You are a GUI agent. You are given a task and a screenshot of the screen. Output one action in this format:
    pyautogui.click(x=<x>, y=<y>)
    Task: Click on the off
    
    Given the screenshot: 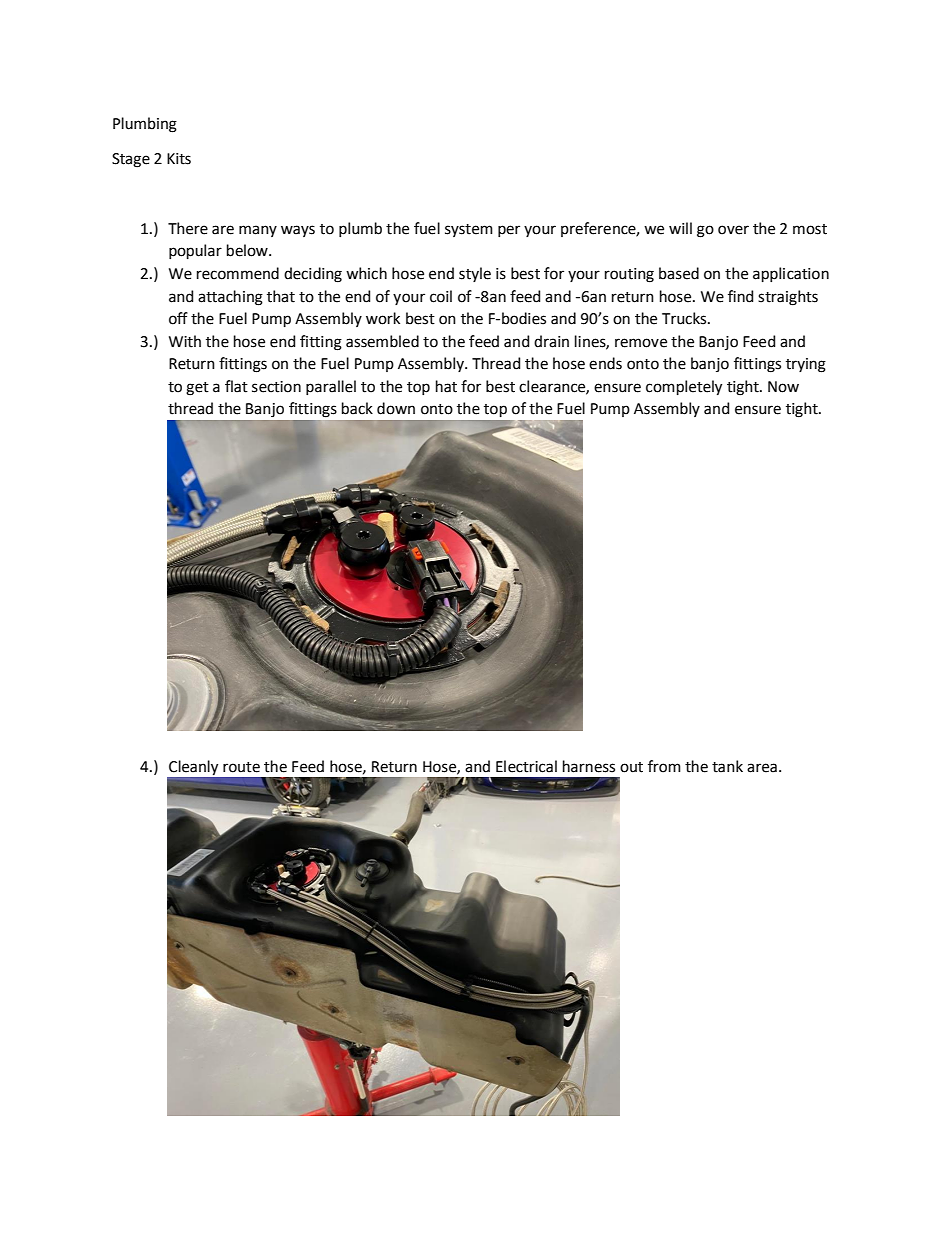 What is the action you would take?
    pyautogui.click(x=178, y=318)
